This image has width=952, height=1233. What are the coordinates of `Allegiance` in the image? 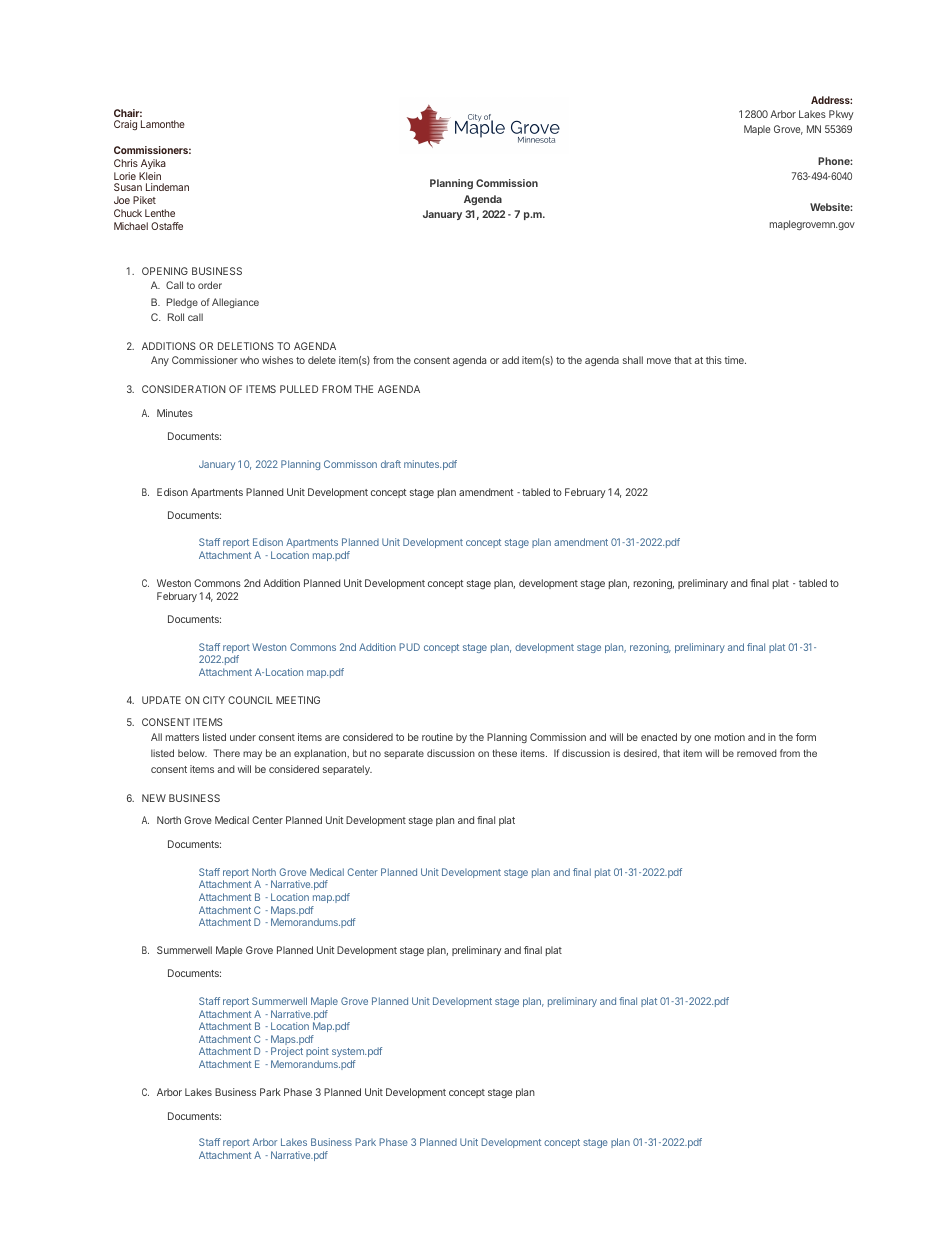 It's located at (235, 303).
